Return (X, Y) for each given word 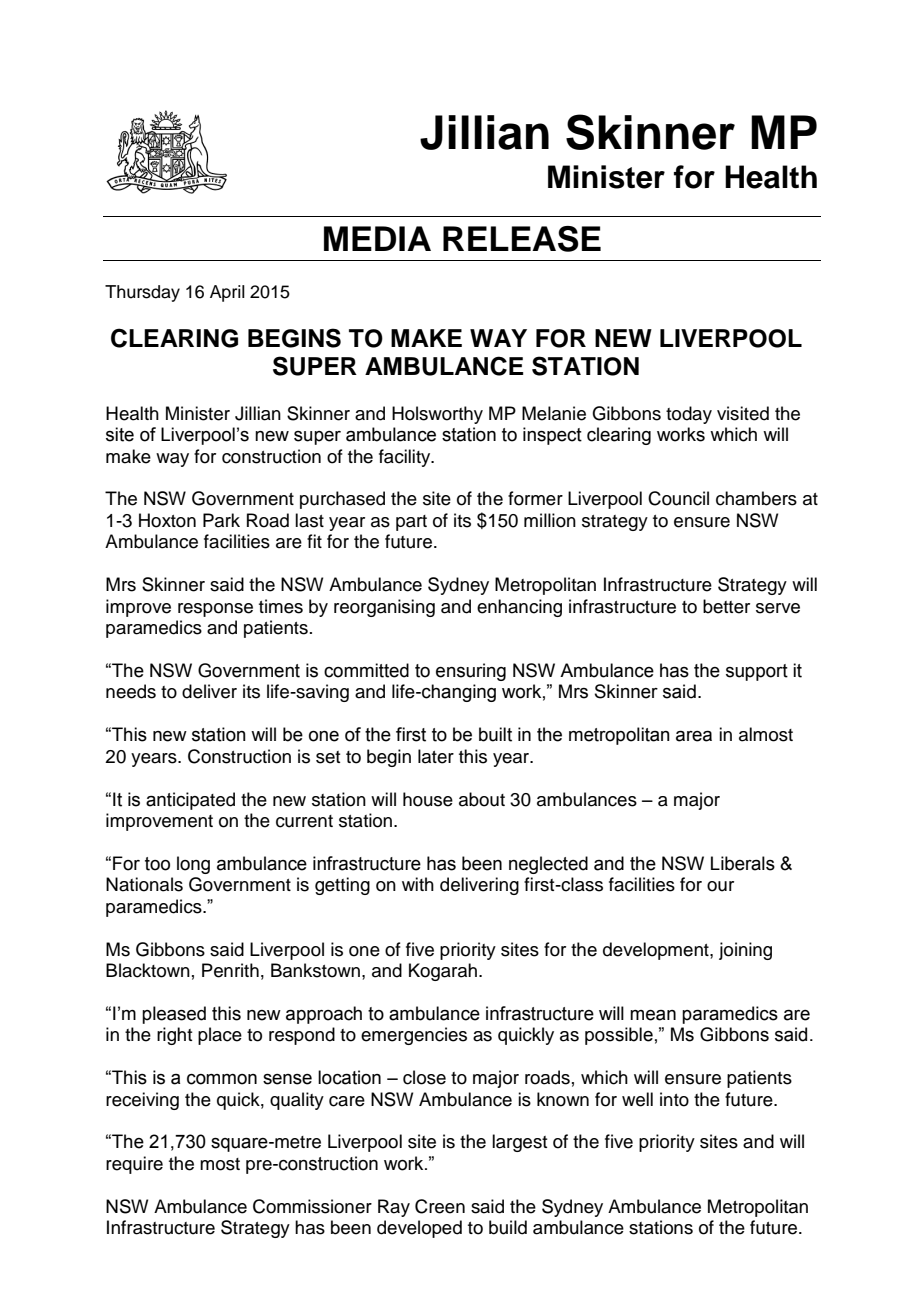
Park (221, 520)
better (726, 606)
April (227, 293)
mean (653, 1015)
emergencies (414, 1036)
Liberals (743, 863)
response (215, 610)
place (220, 1036)
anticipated (190, 801)
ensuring (471, 672)
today (689, 415)
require (134, 1165)
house (428, 799)
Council (678, 498)
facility (406, 458)
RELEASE (522, 239)
